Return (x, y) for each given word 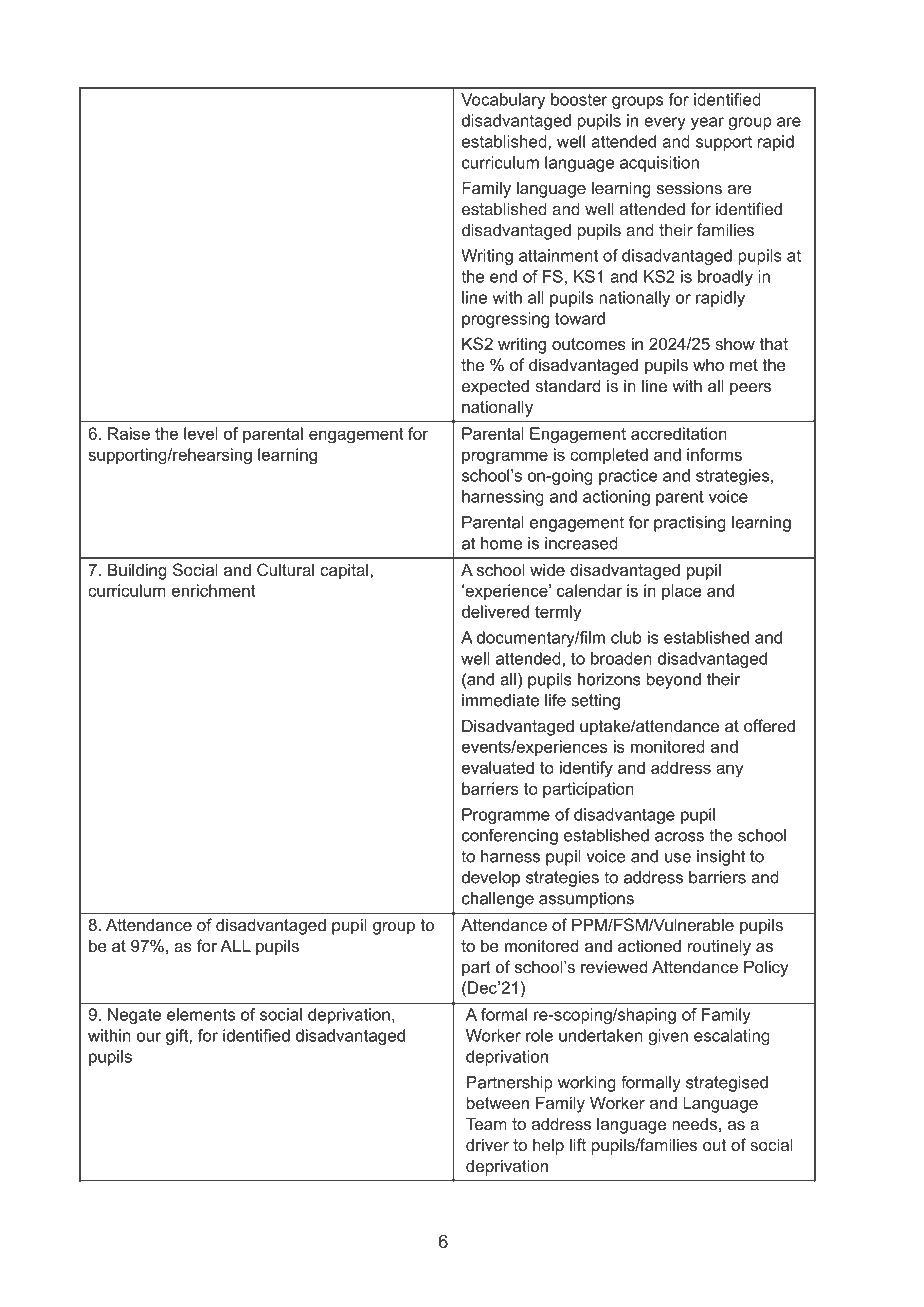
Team (486, 1123)
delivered (495, 611)
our (149, 1037)
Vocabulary (503, 101)
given (668, 1037)
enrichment (214, 590)
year (707, 123)
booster (579, 99)
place (682, 592)
